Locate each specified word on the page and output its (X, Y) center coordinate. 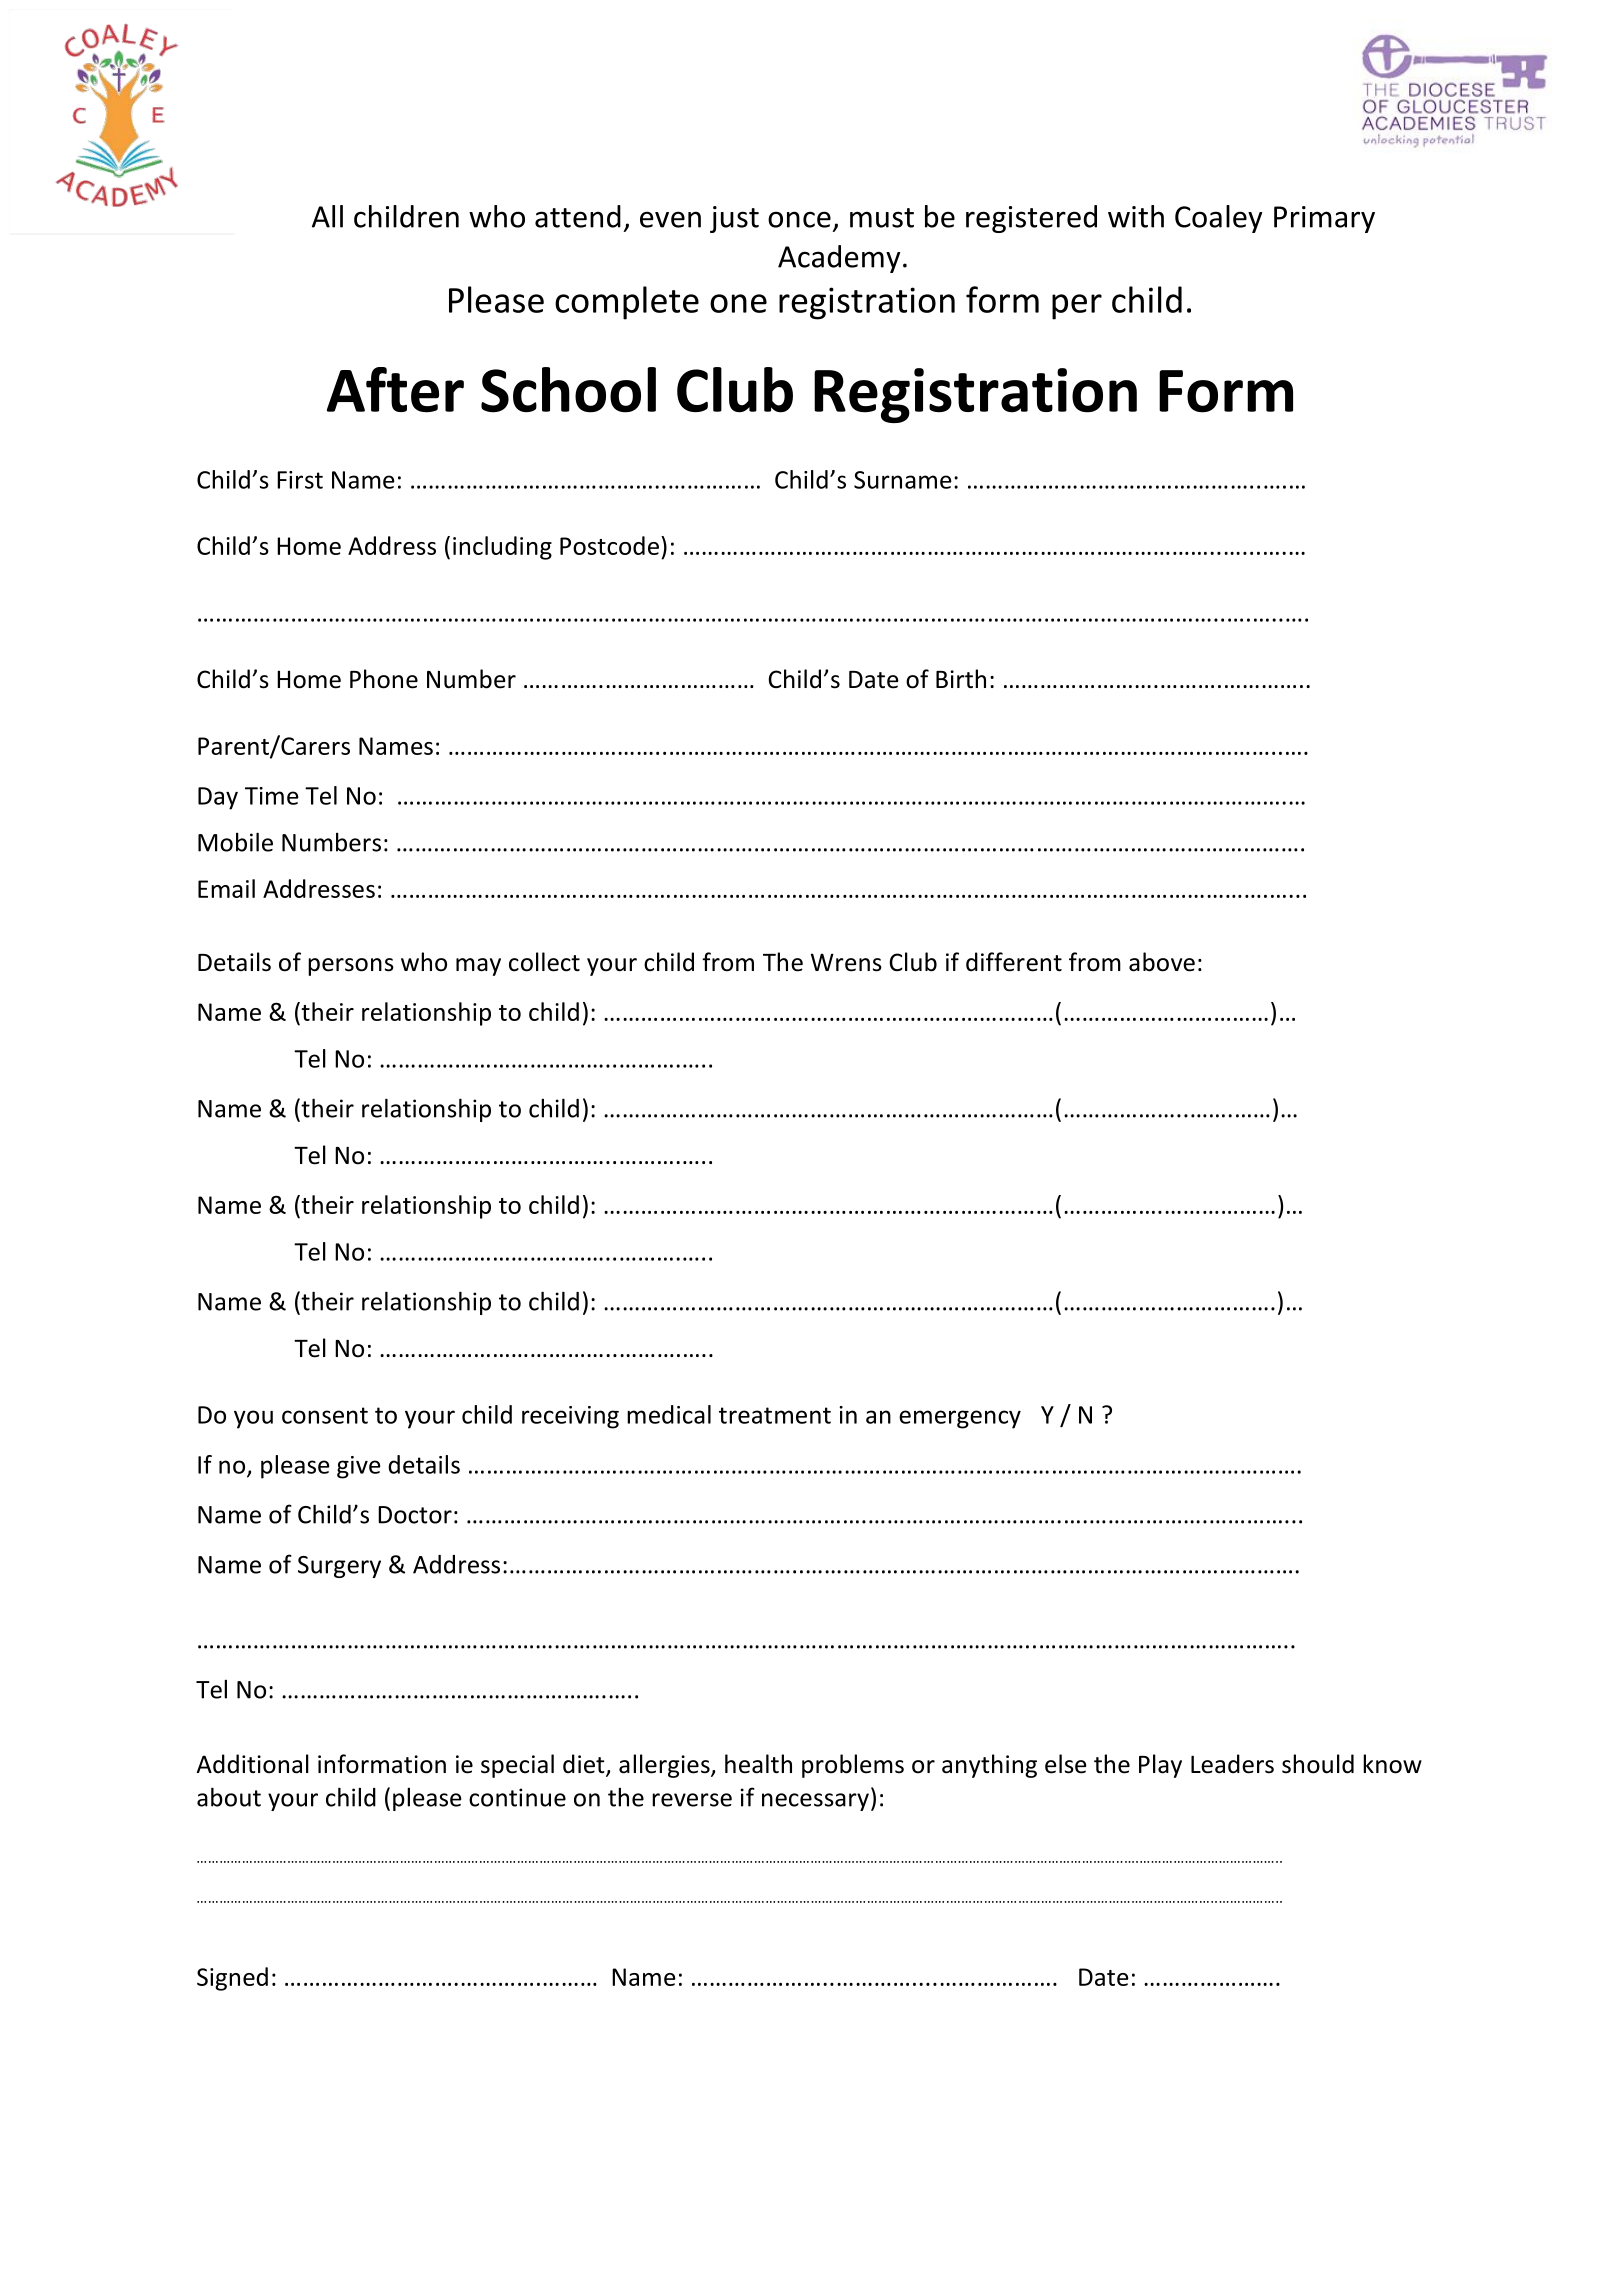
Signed (232, 1979)
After (395, 390)
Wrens (846, 962)
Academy (839, 259)
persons (351, 967)
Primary (1324, 219)
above (1162, 962)
